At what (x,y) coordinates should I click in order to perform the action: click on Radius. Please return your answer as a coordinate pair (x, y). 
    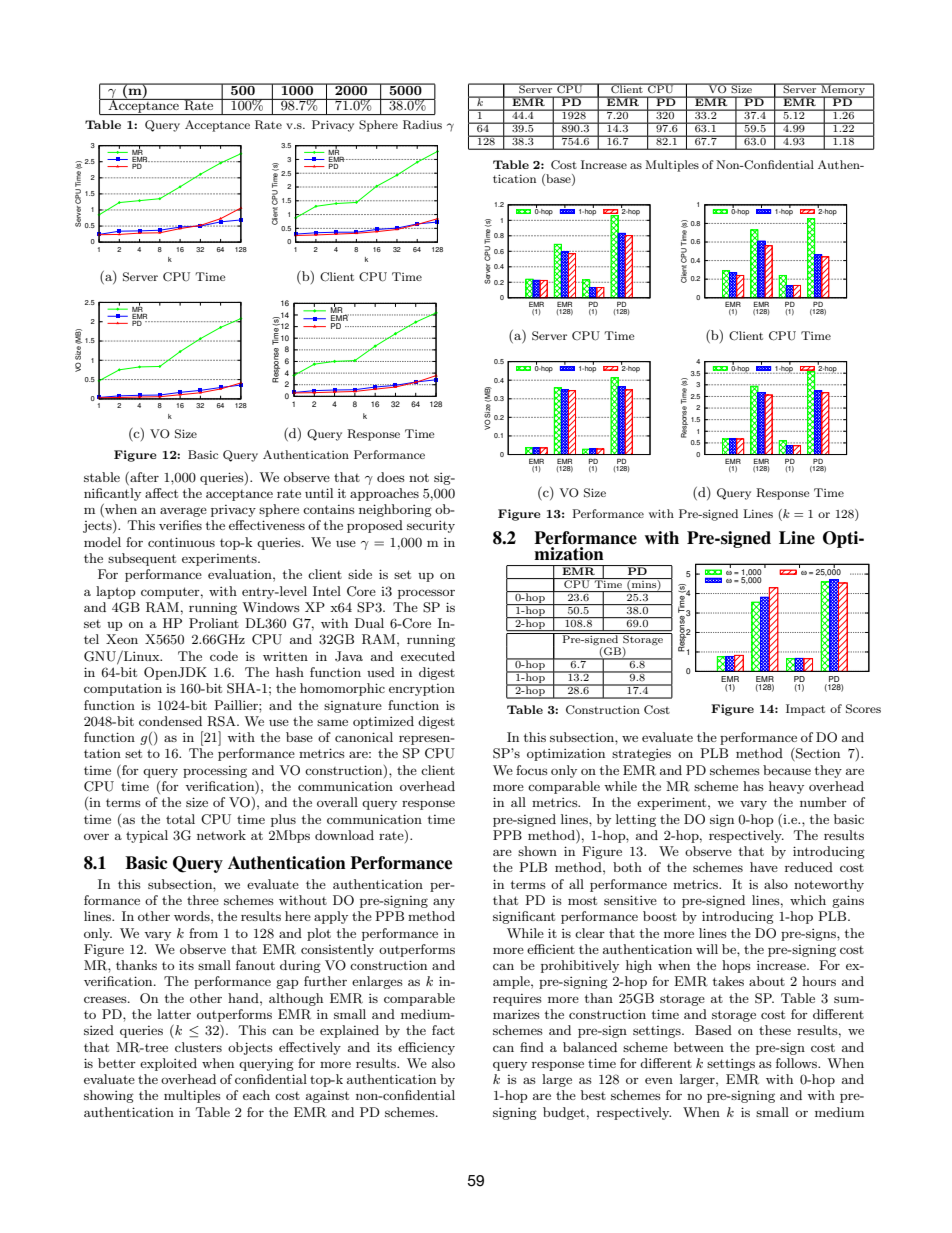
    Looking at the image, I should click on (422, 125).
